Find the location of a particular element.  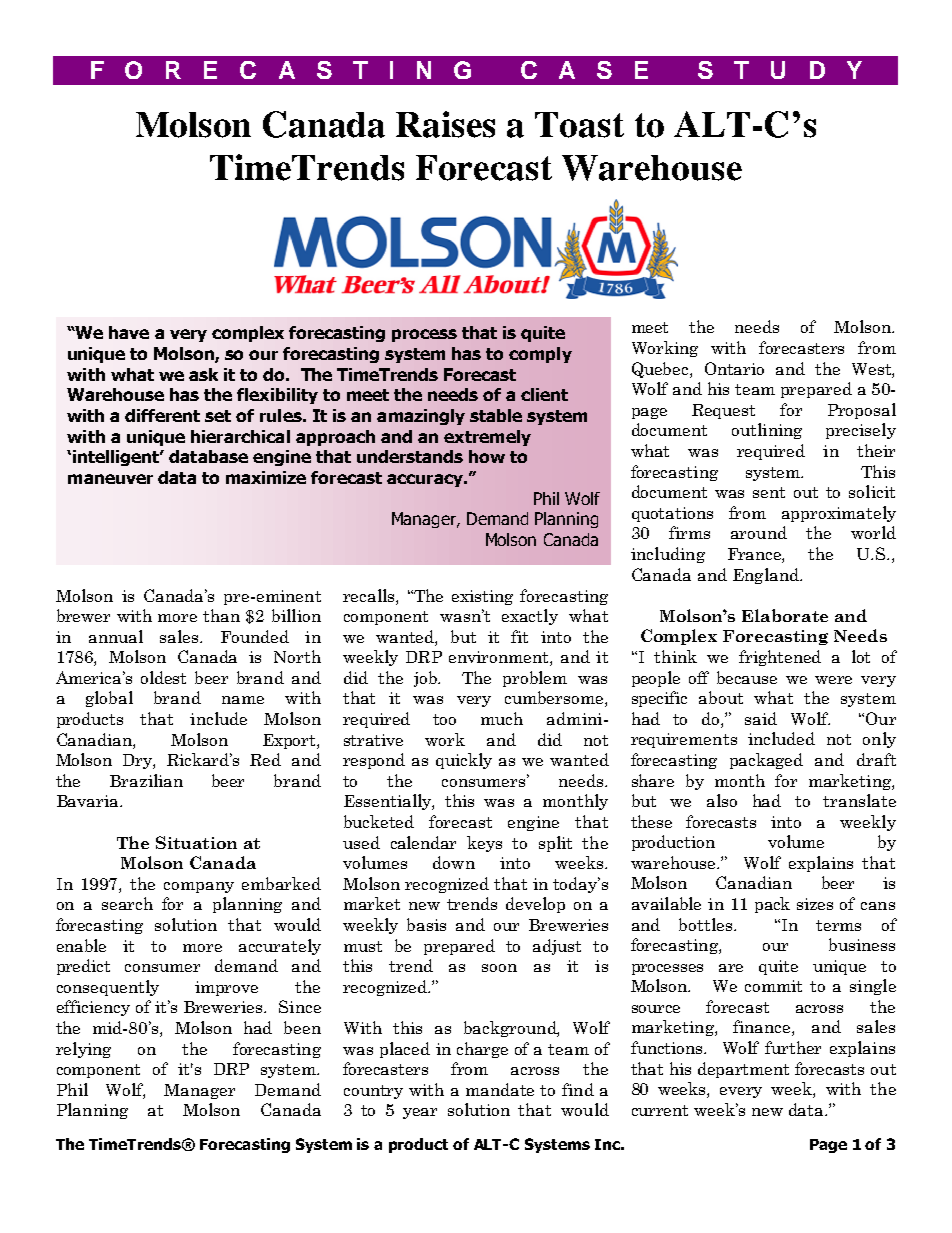

how is located at coordinates (487, 456).
